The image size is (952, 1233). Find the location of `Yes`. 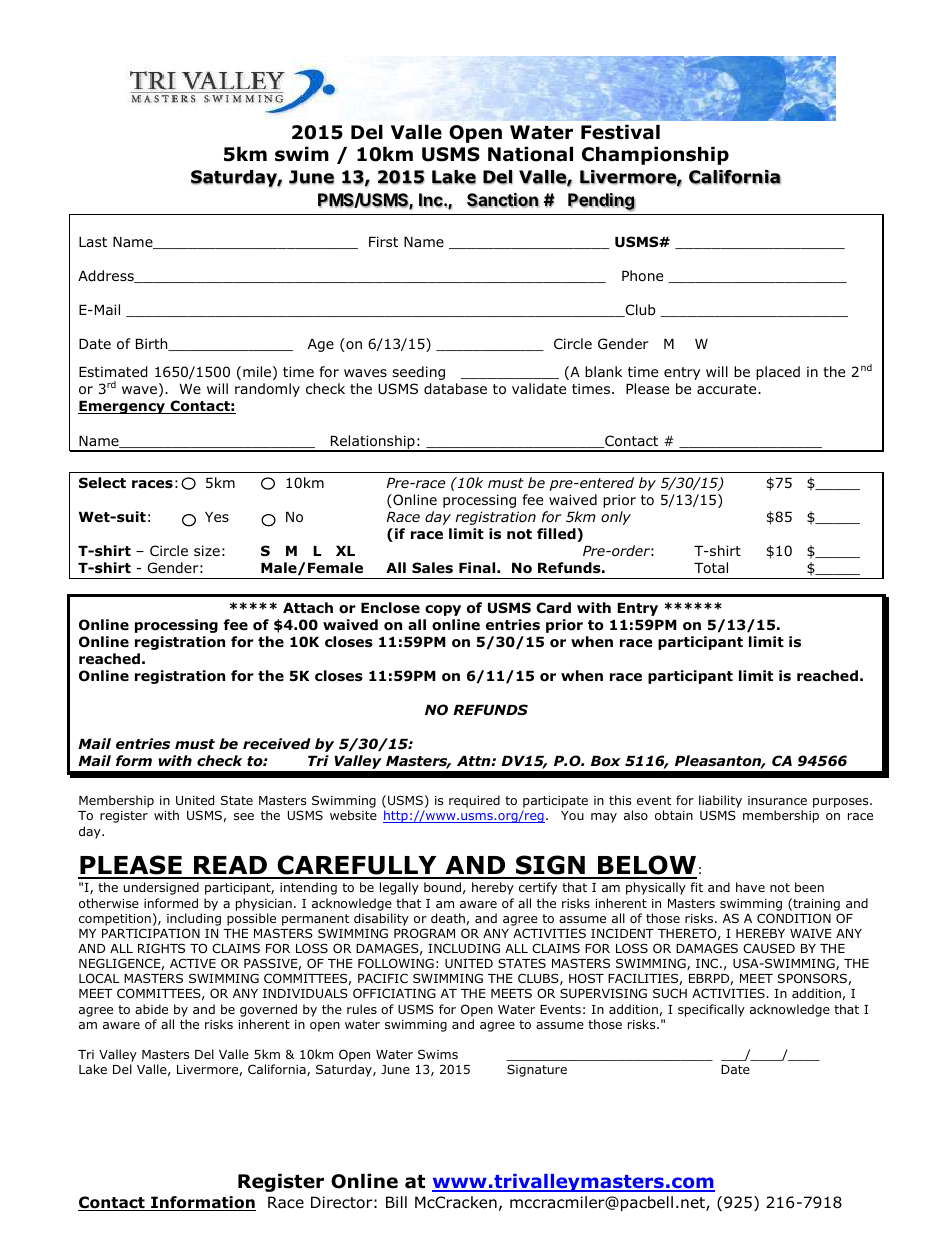

Yes is located at coordinates (217, 517).
